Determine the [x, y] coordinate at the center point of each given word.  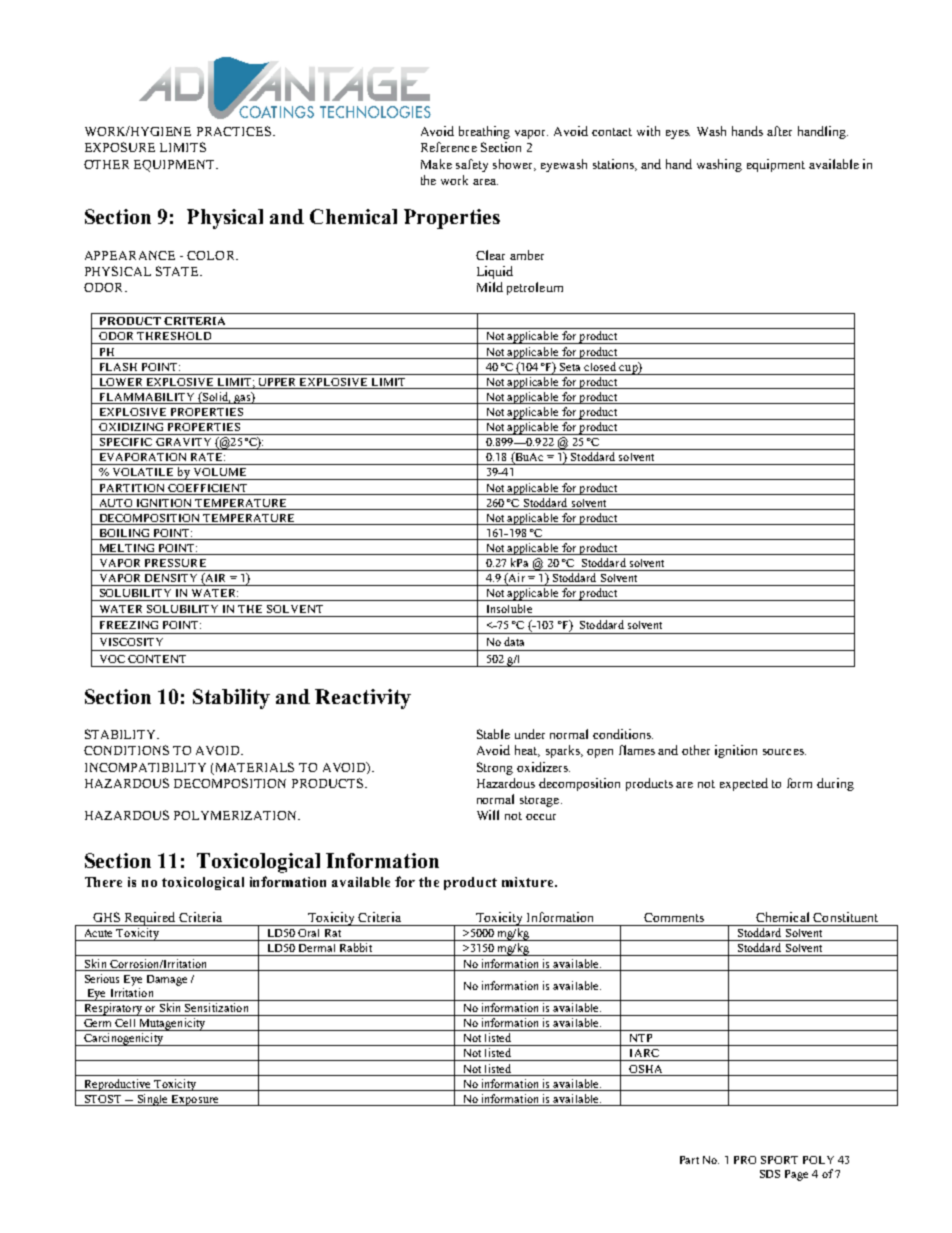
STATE [179, 271]
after [779, 131]
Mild [490, 287]
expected [744, 784]
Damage [167, 980]
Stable [493, 734]
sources [784, 752]
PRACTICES [234, 131]
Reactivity [363, 699]
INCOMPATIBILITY [145, 767]
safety [472, 165]
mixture [529, 882]
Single [152, 1100]
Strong [495, 768]
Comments [674, 917]
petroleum [535, 288]
